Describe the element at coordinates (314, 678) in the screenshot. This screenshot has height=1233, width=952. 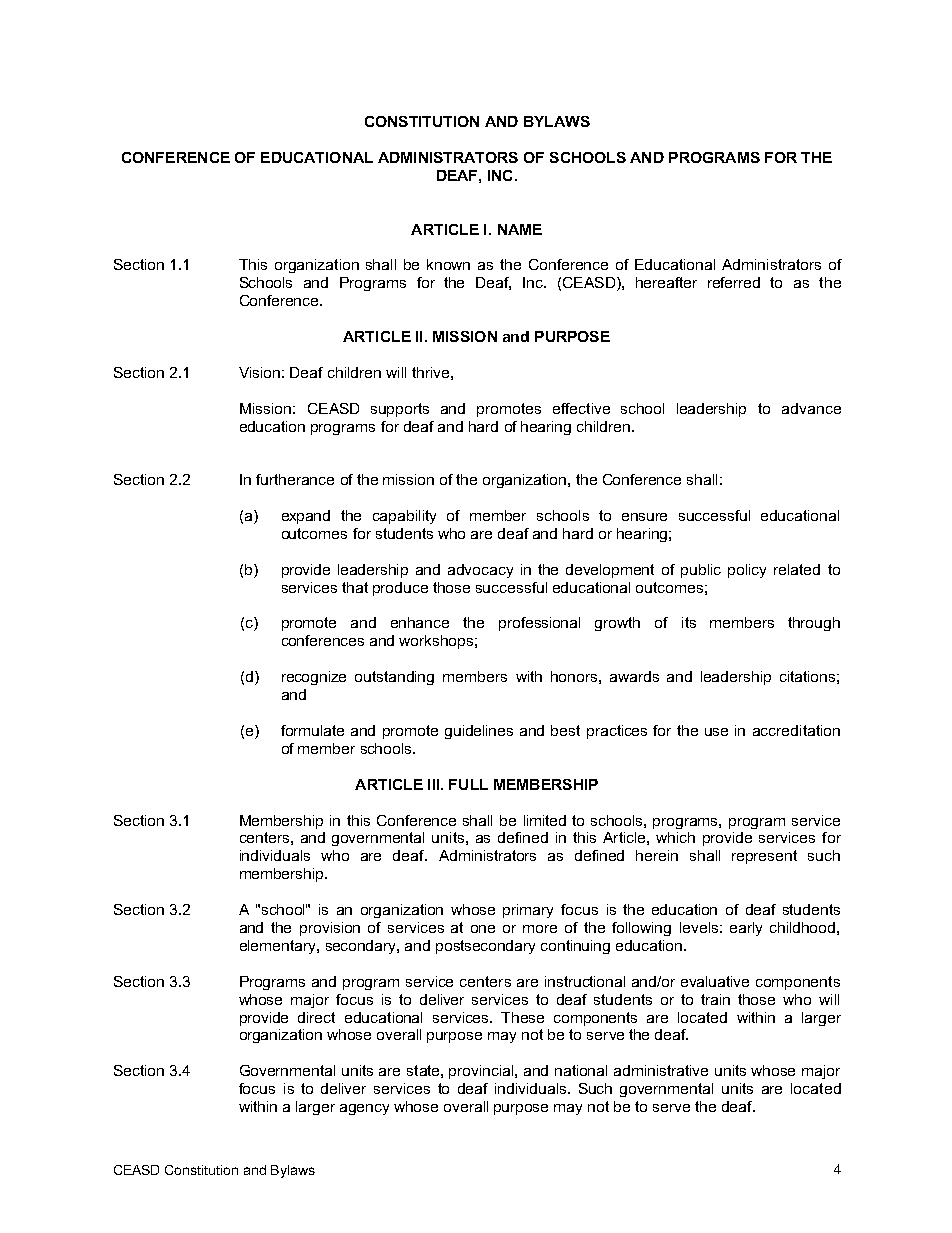
I see `recognize` at that location.
